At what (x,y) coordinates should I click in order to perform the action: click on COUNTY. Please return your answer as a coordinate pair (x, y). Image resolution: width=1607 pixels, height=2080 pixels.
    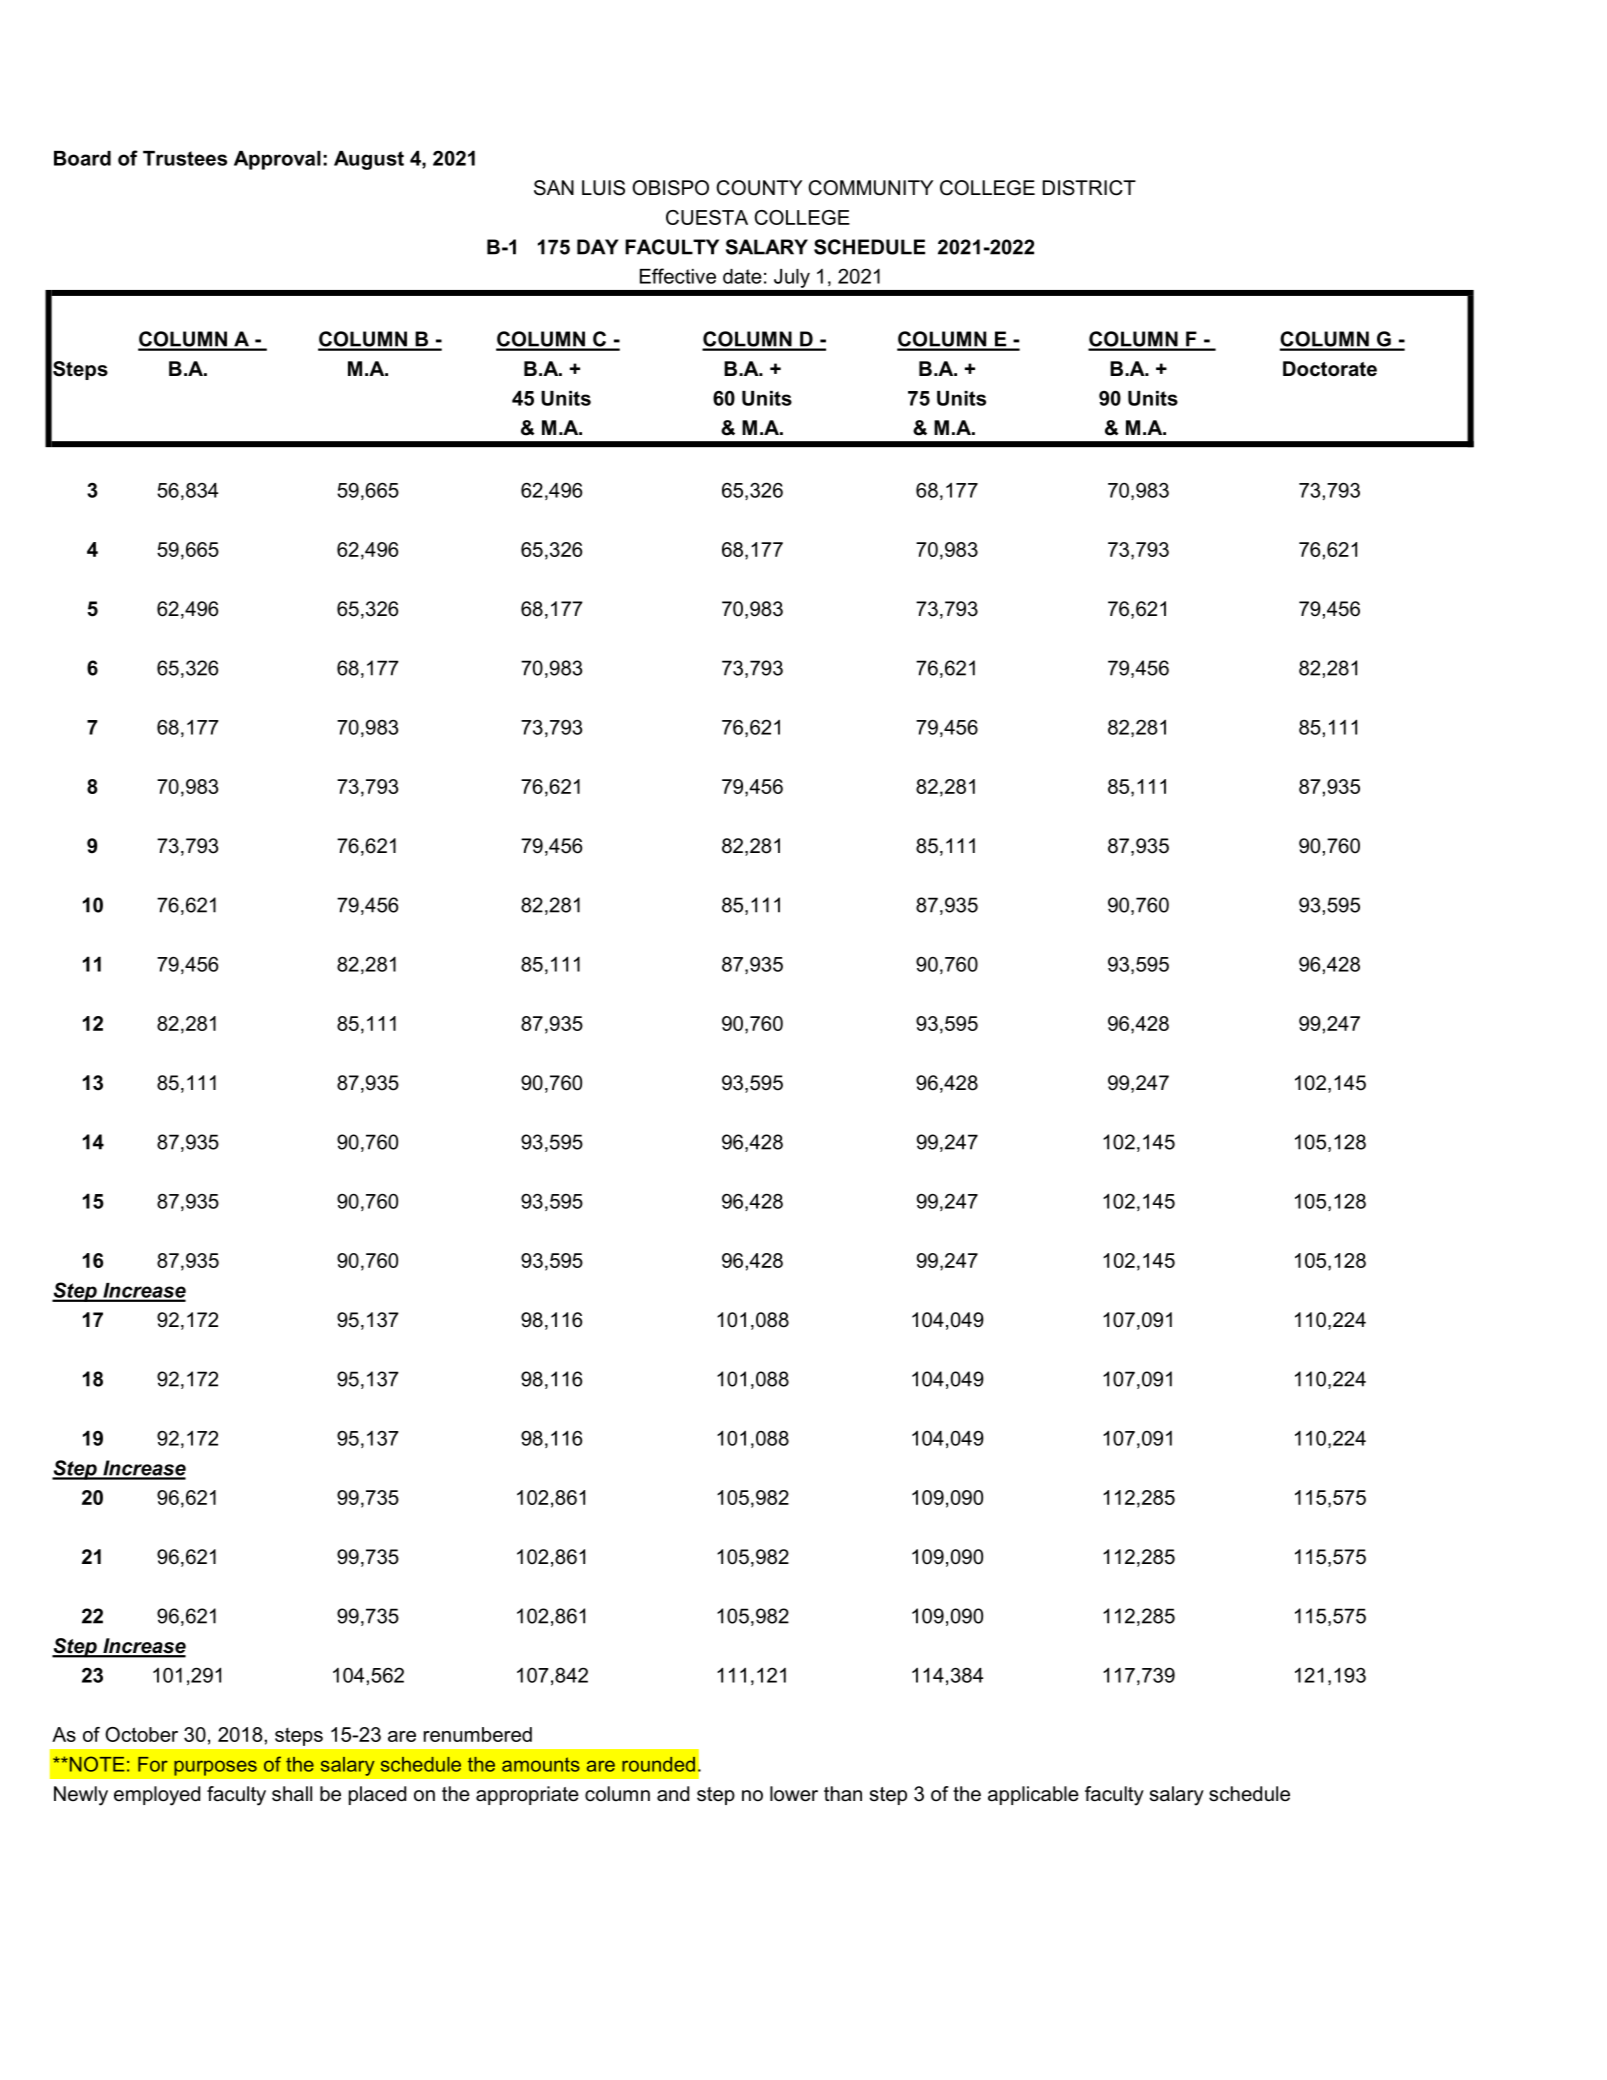
    Looking at the image, I should click on (759, 188).
